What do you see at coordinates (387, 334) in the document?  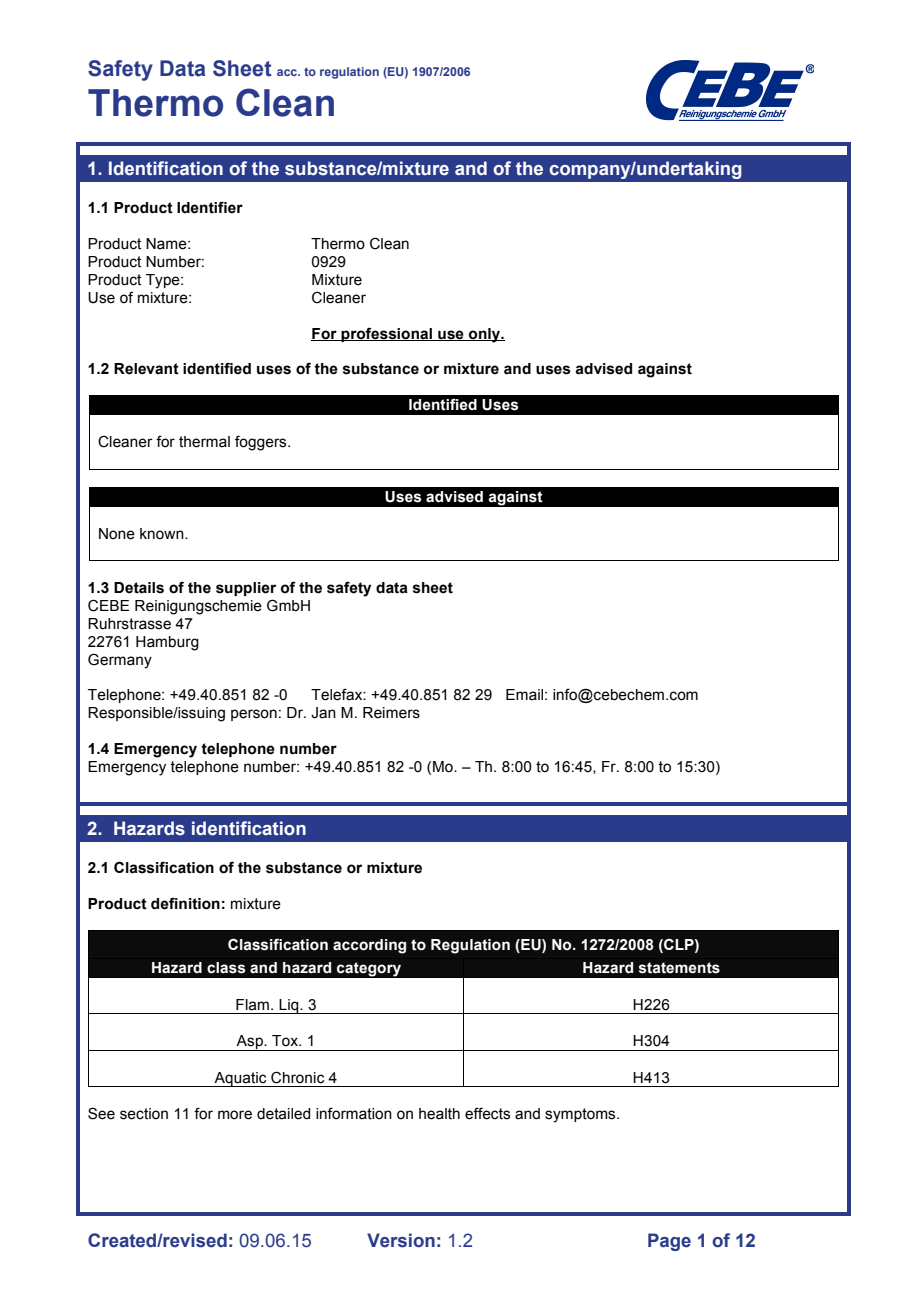 I see `professional` at bounding box center [387, 334].
